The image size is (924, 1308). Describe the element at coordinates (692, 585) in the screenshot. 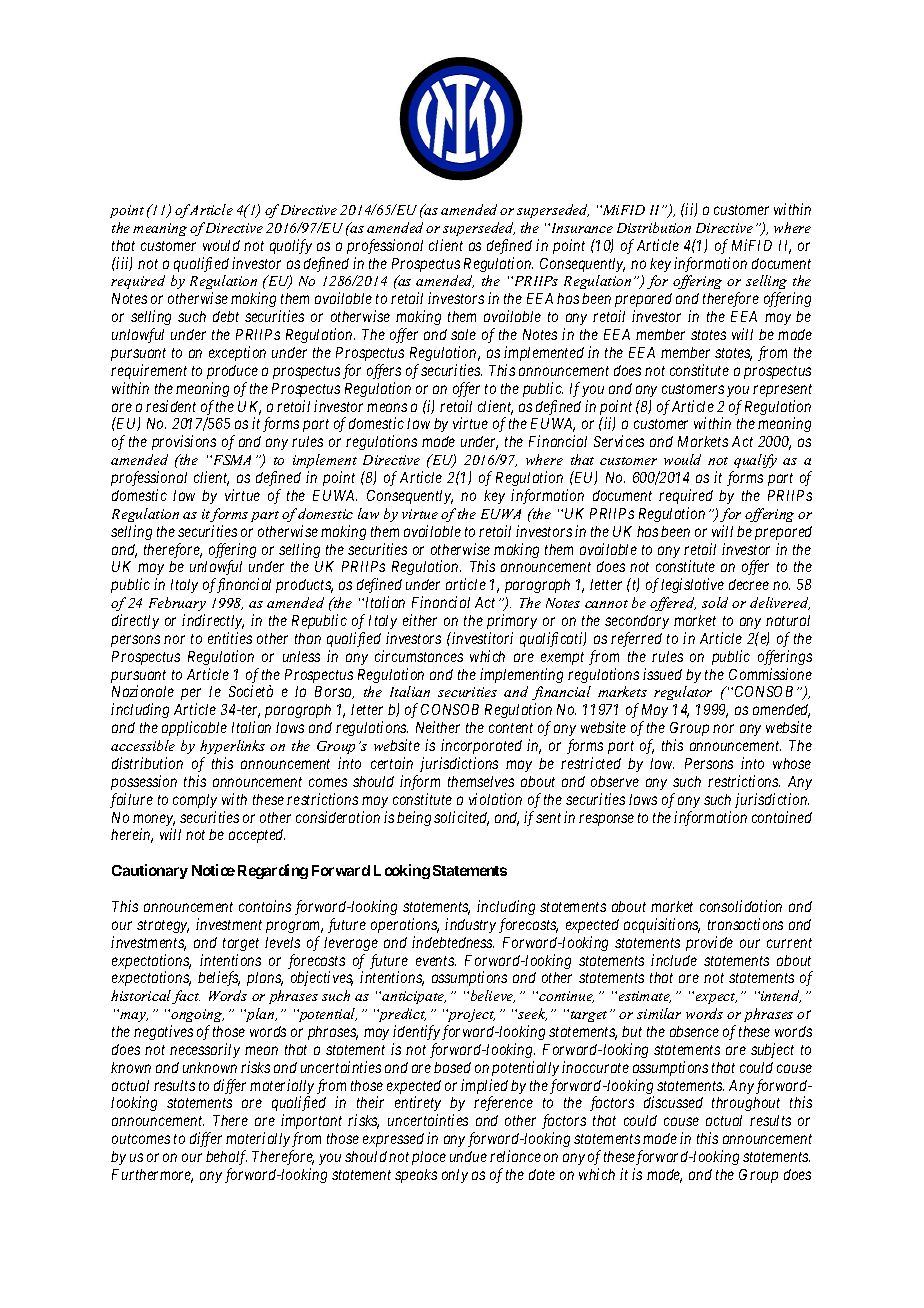

I see `legislative` at that location.
